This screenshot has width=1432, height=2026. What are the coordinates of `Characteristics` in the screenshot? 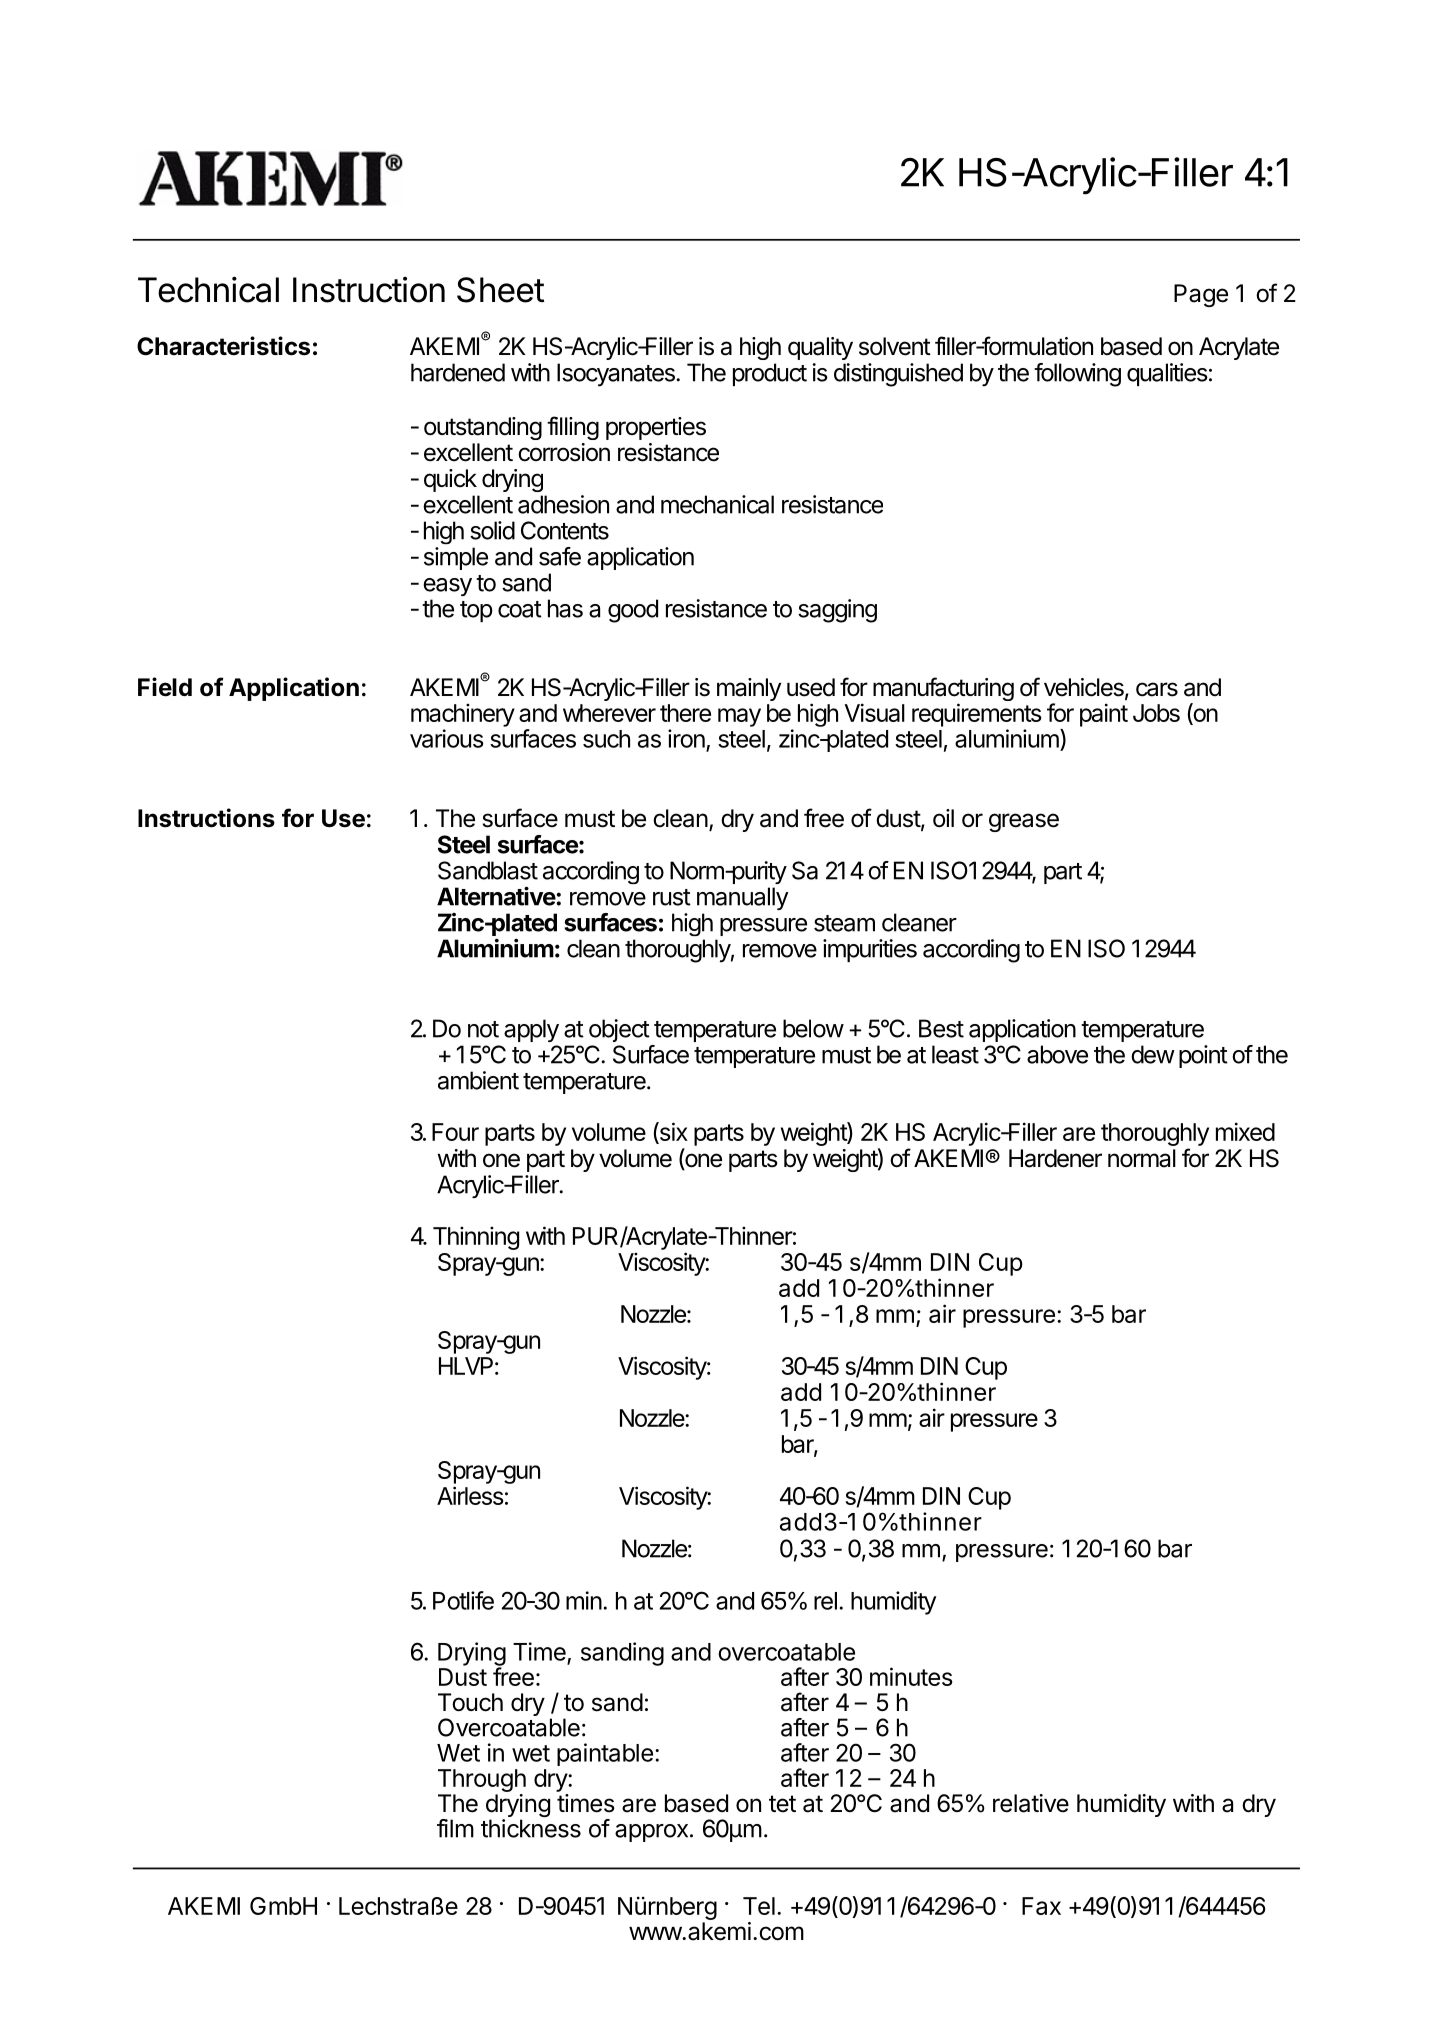 It's located at (223, 346).
